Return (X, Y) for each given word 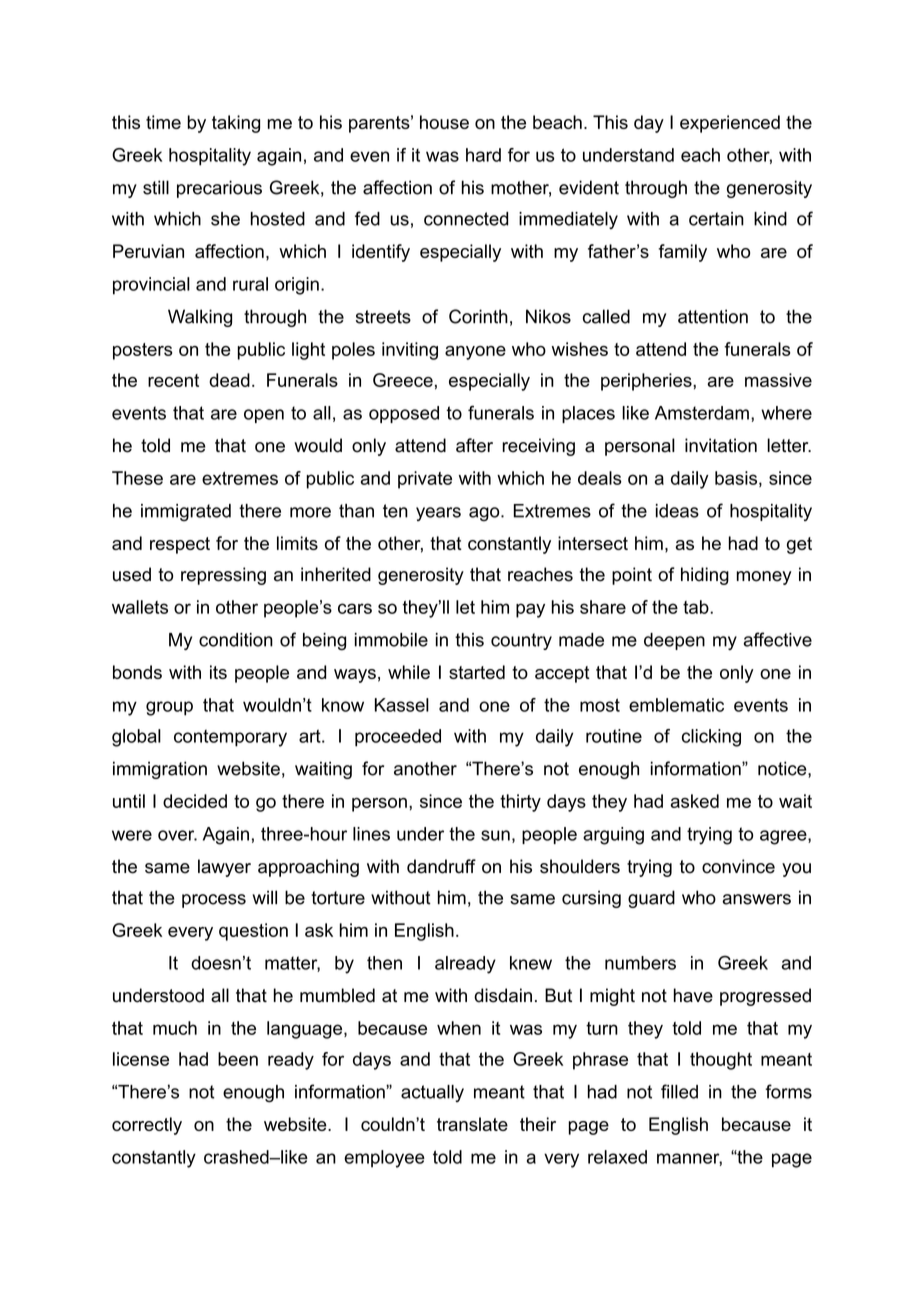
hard (483, 155)
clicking (711, 738)
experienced (730, 124)
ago (485, 514)
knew (531, 963)
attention (713, 316)
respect (180, 545)
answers (756, 899)
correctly (147, 1126)
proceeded (398, 738)
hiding (705, 576)
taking (236, 124)
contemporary (230, 738)
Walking (200, 318)
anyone (475, 353)
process (214, 901)
